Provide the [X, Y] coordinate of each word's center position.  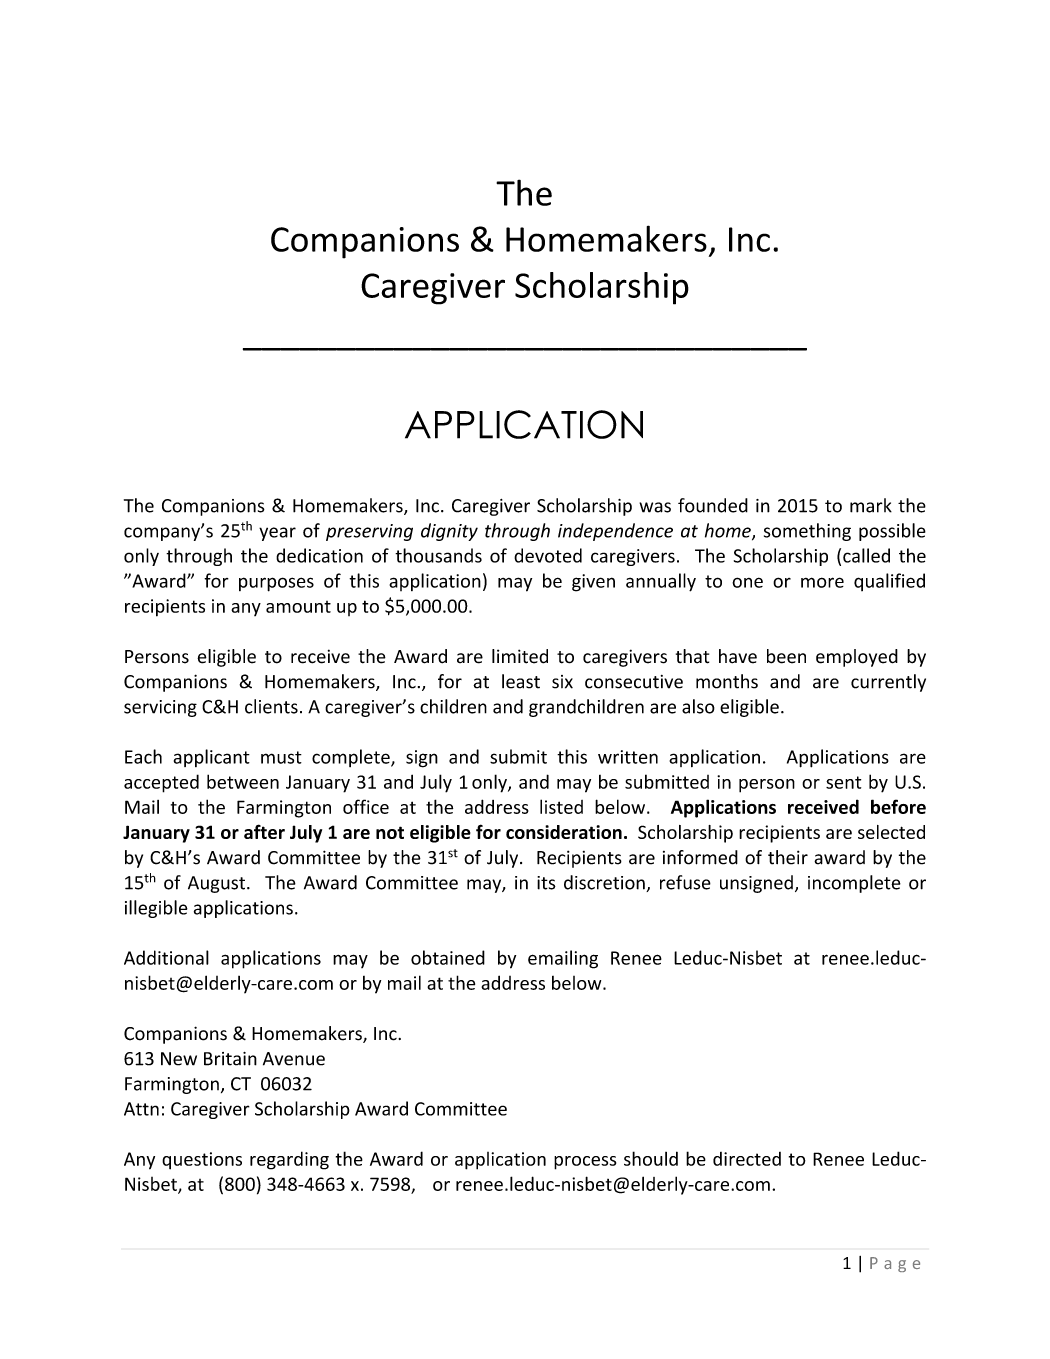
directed [747, 1159]
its [546, 883]
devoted [548, 555]
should [651, 1158]
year [277, 534]
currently [888, 683]
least [521, 681]
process [585, 1163]
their [788, 857]
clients [271, 706]
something [807, 532]
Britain [230, 1059]
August [218, 884]
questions [202, 1161]
